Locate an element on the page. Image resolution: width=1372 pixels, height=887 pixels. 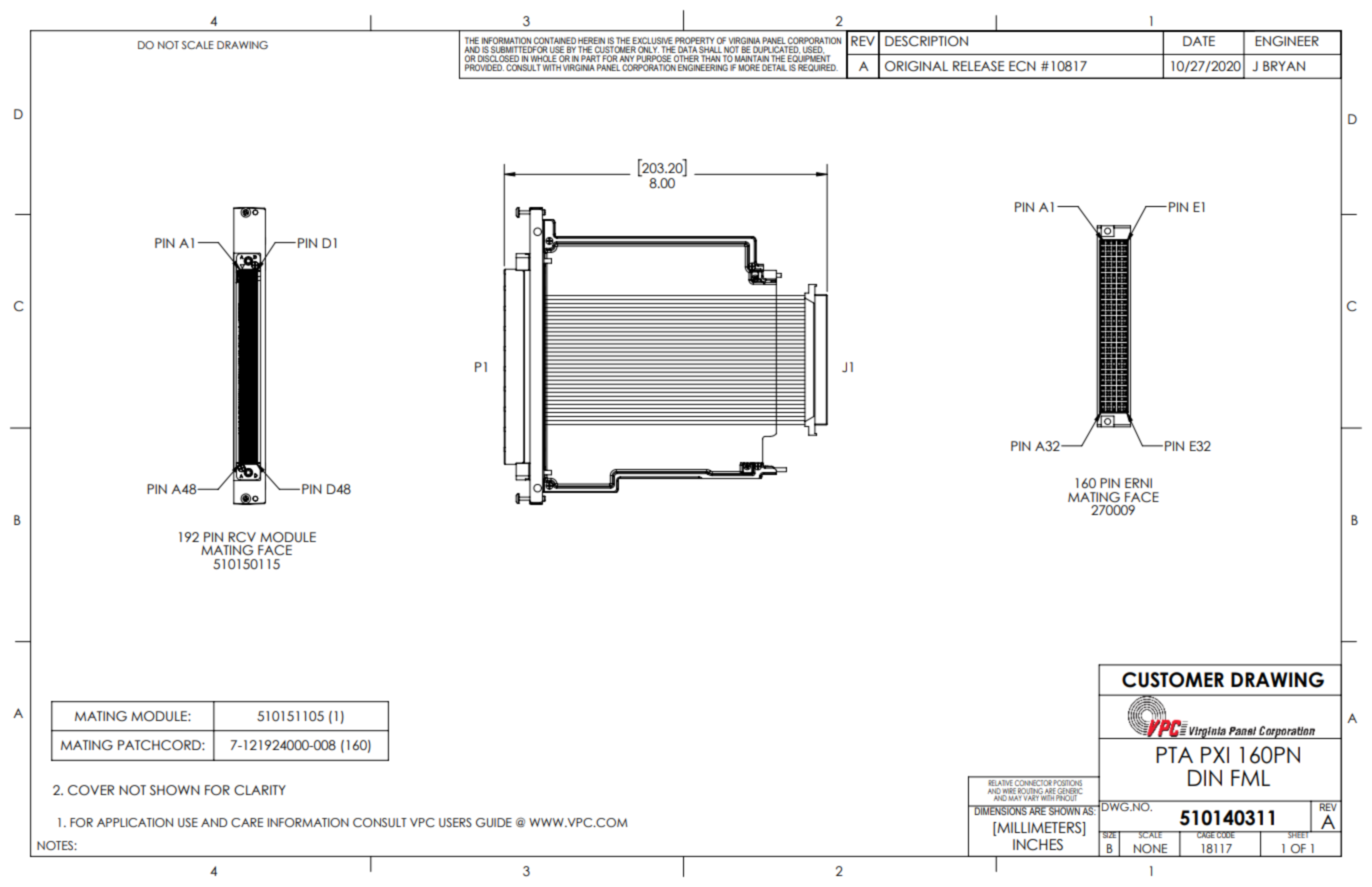
DESCRIPTION is located at coordinates (926, 41).
